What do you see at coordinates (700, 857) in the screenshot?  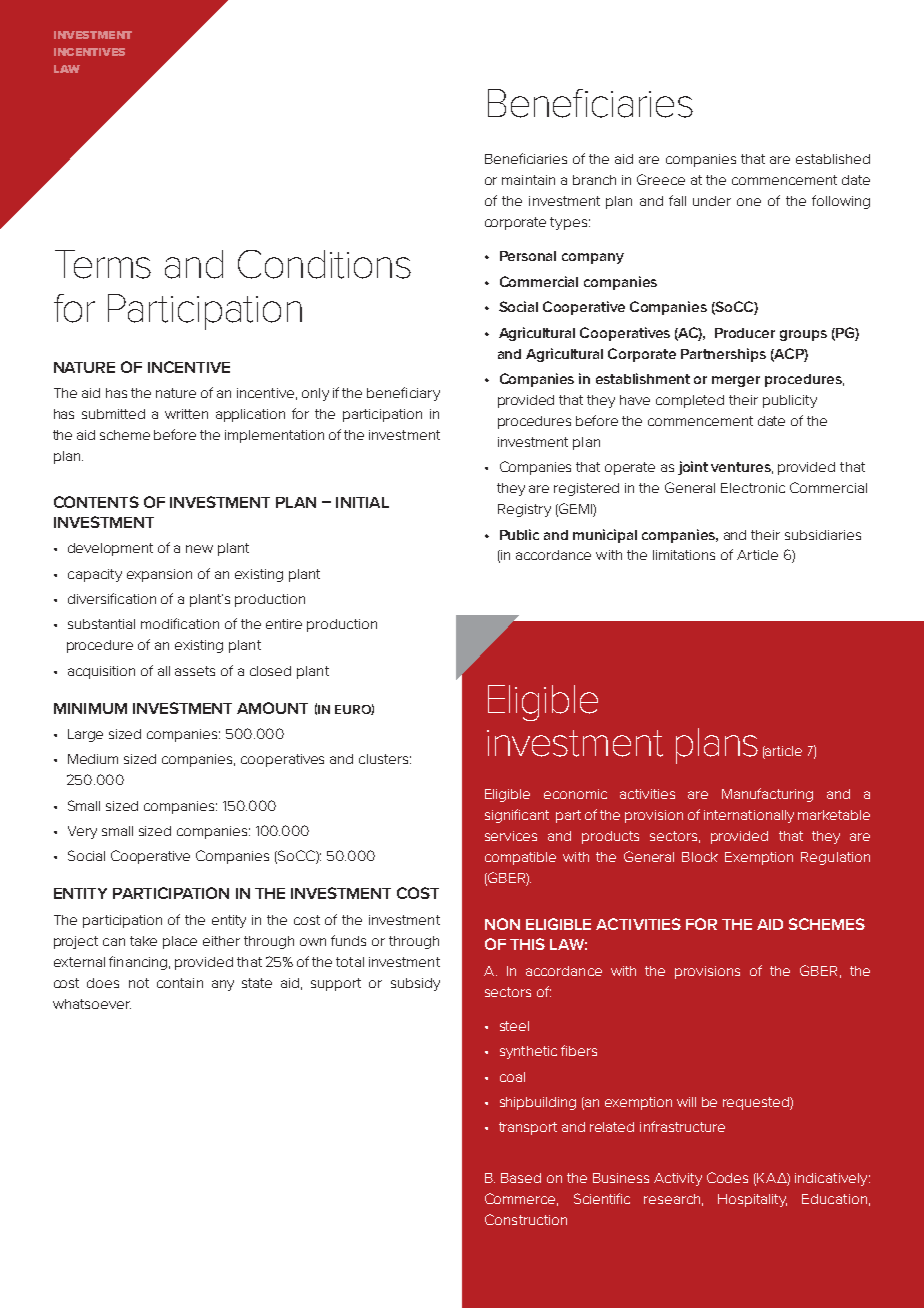 I see `Block` at bounding box center [700, 857].
